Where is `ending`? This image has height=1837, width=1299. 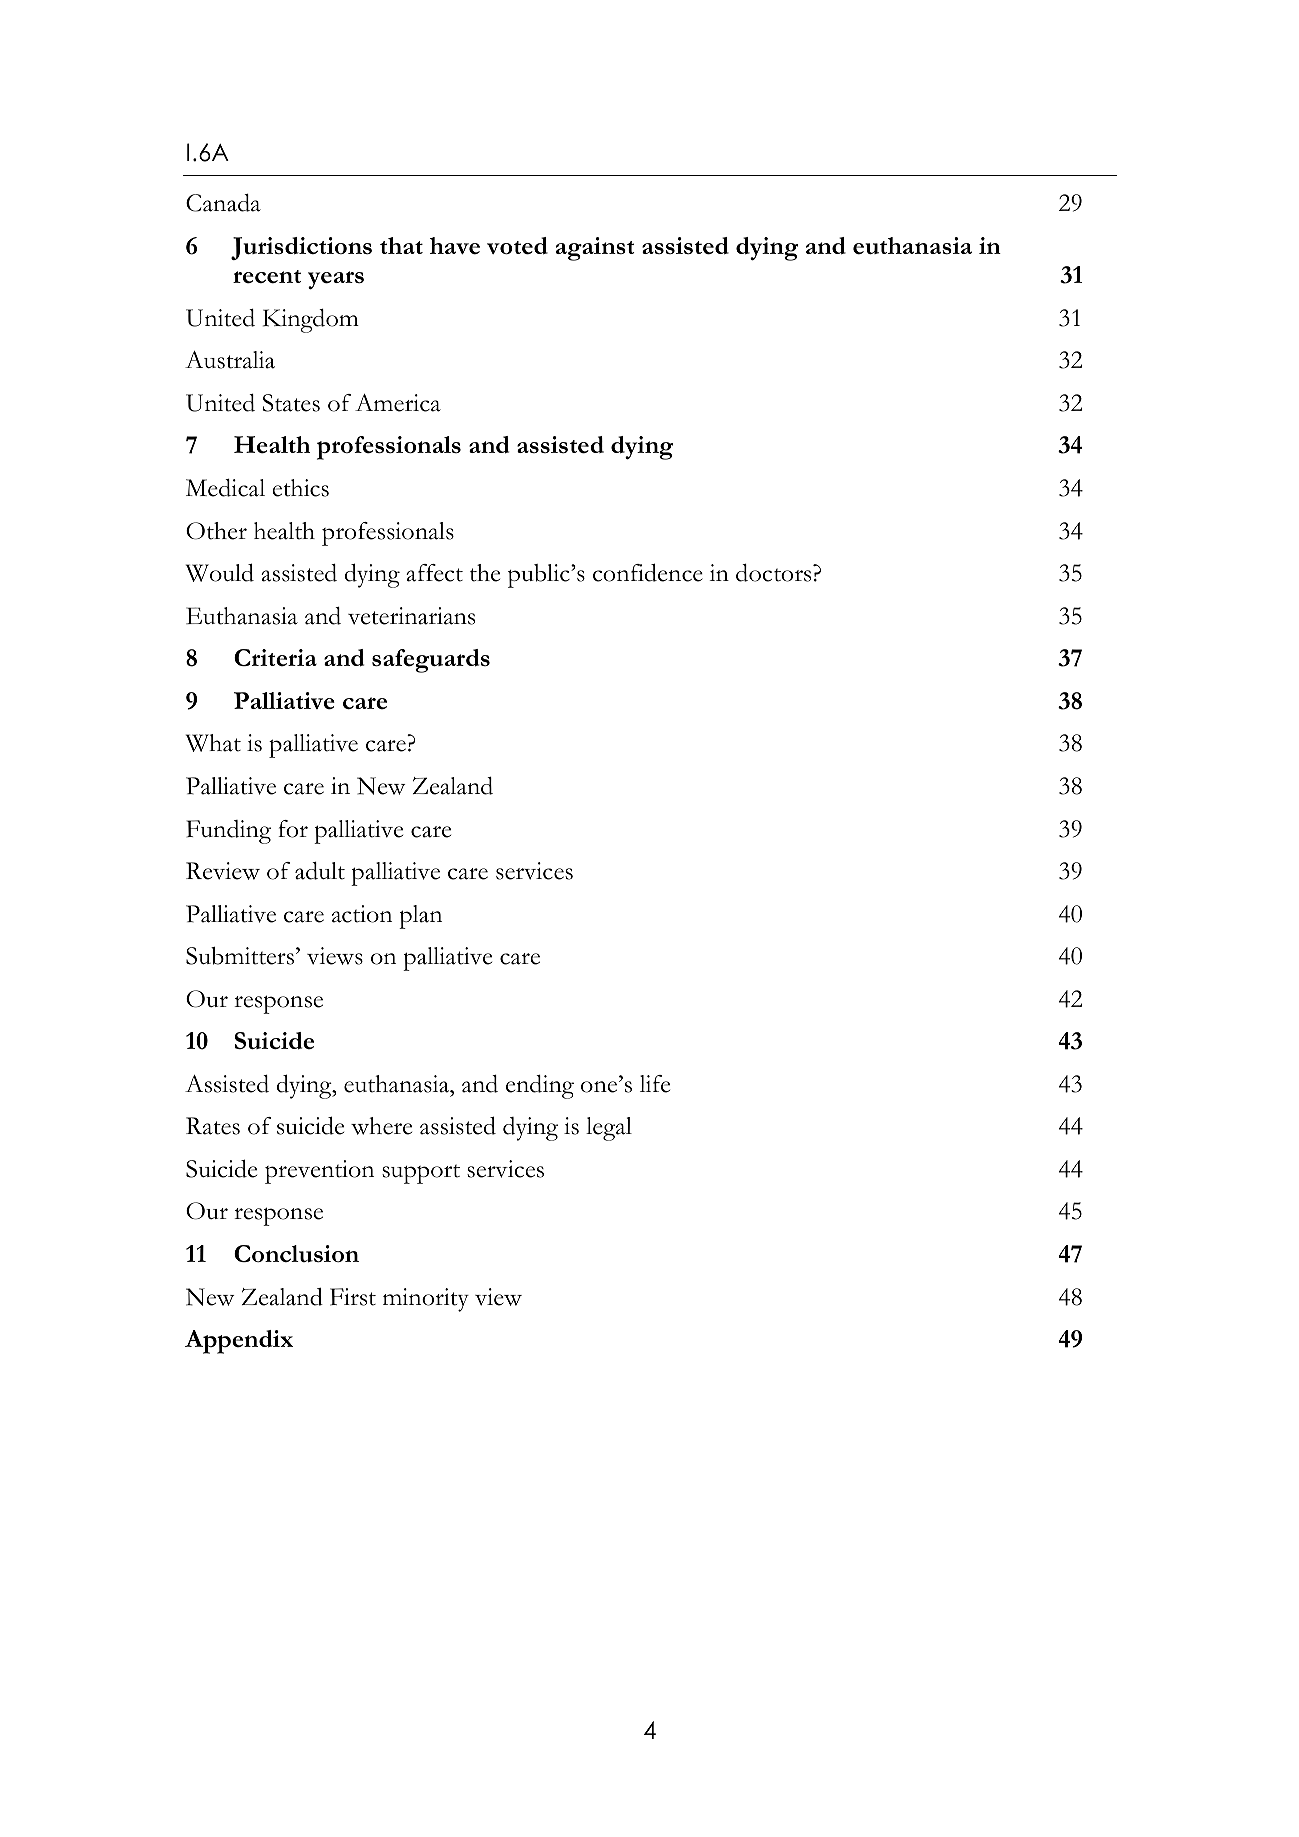 ending is located at coordinates (540, 1087).
